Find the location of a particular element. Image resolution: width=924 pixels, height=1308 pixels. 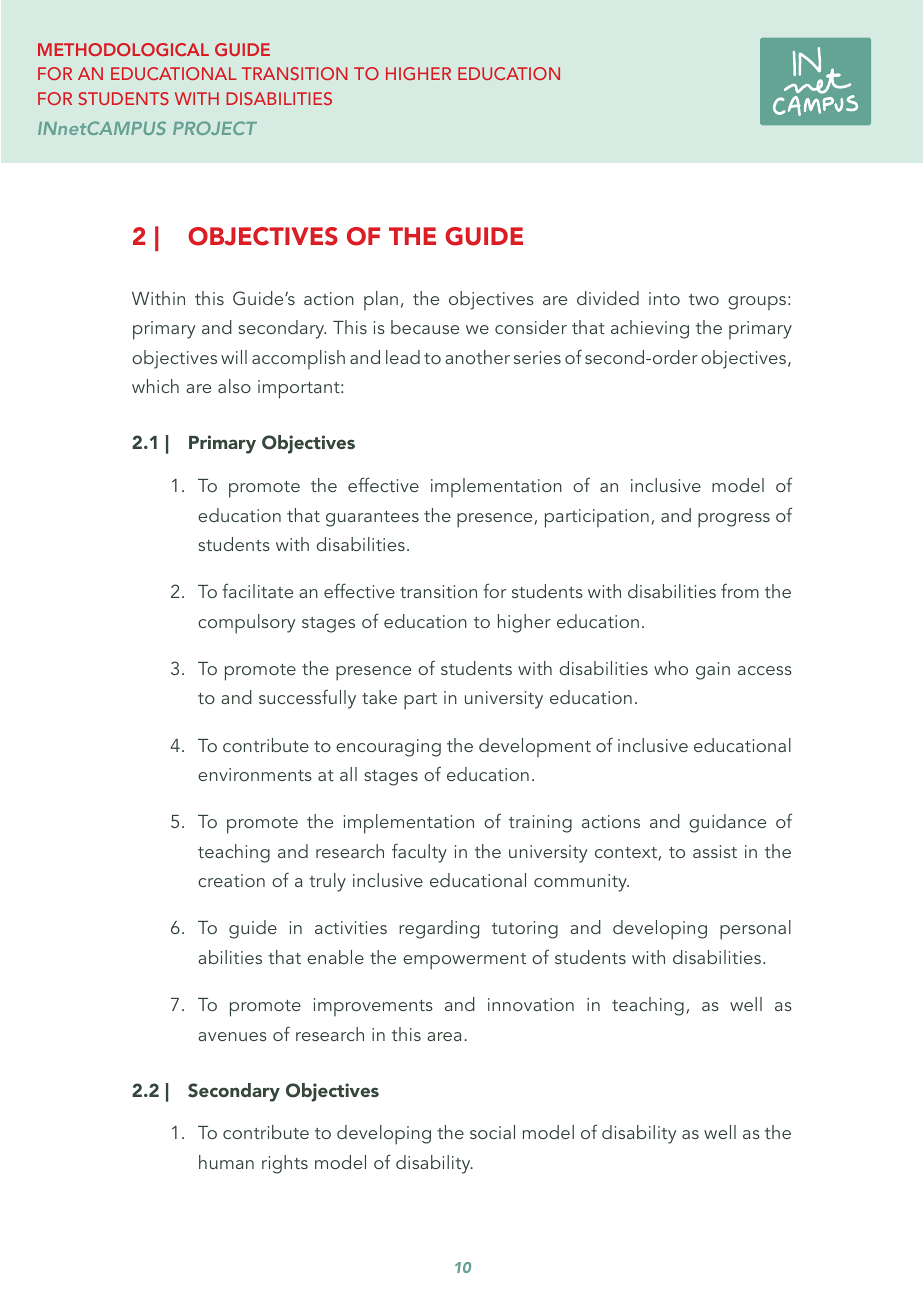

PROJECT is located at coordinates (215, 128).
